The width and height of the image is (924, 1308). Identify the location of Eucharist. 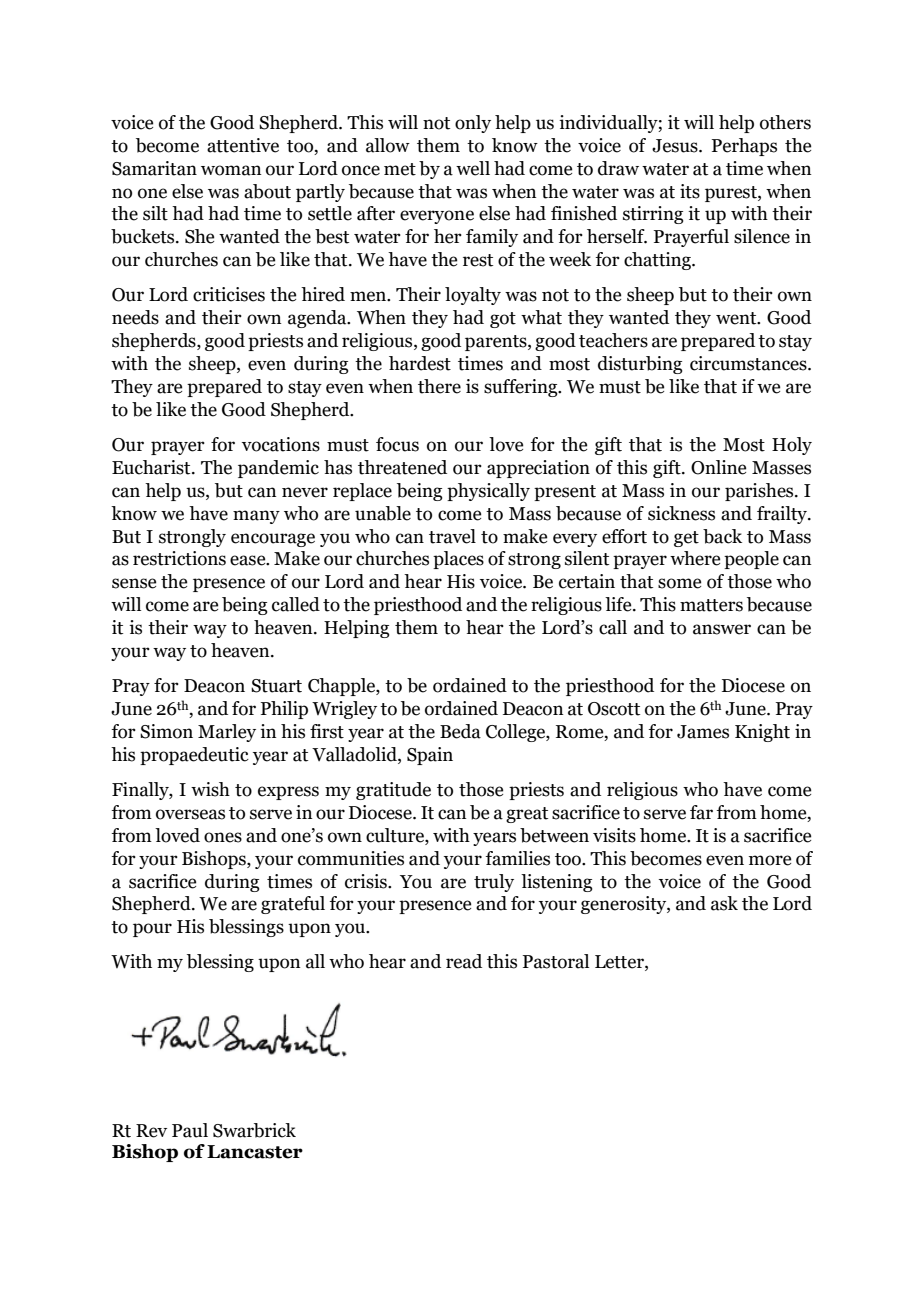
(152, 467).
